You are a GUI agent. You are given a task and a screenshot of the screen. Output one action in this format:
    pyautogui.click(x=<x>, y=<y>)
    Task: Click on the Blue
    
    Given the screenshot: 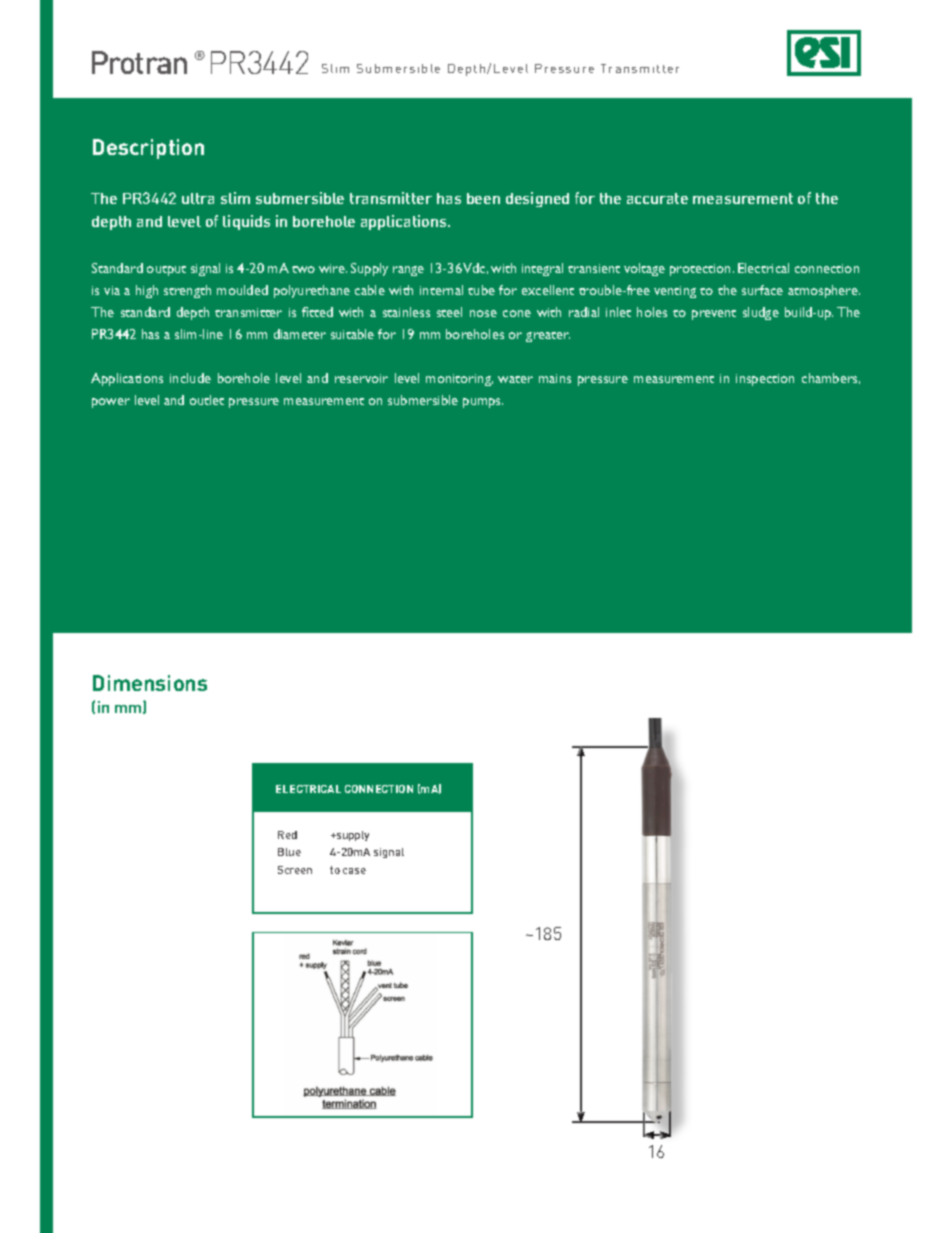 What is the action you would take?
    pyautogui.click(x=289, y=852)
